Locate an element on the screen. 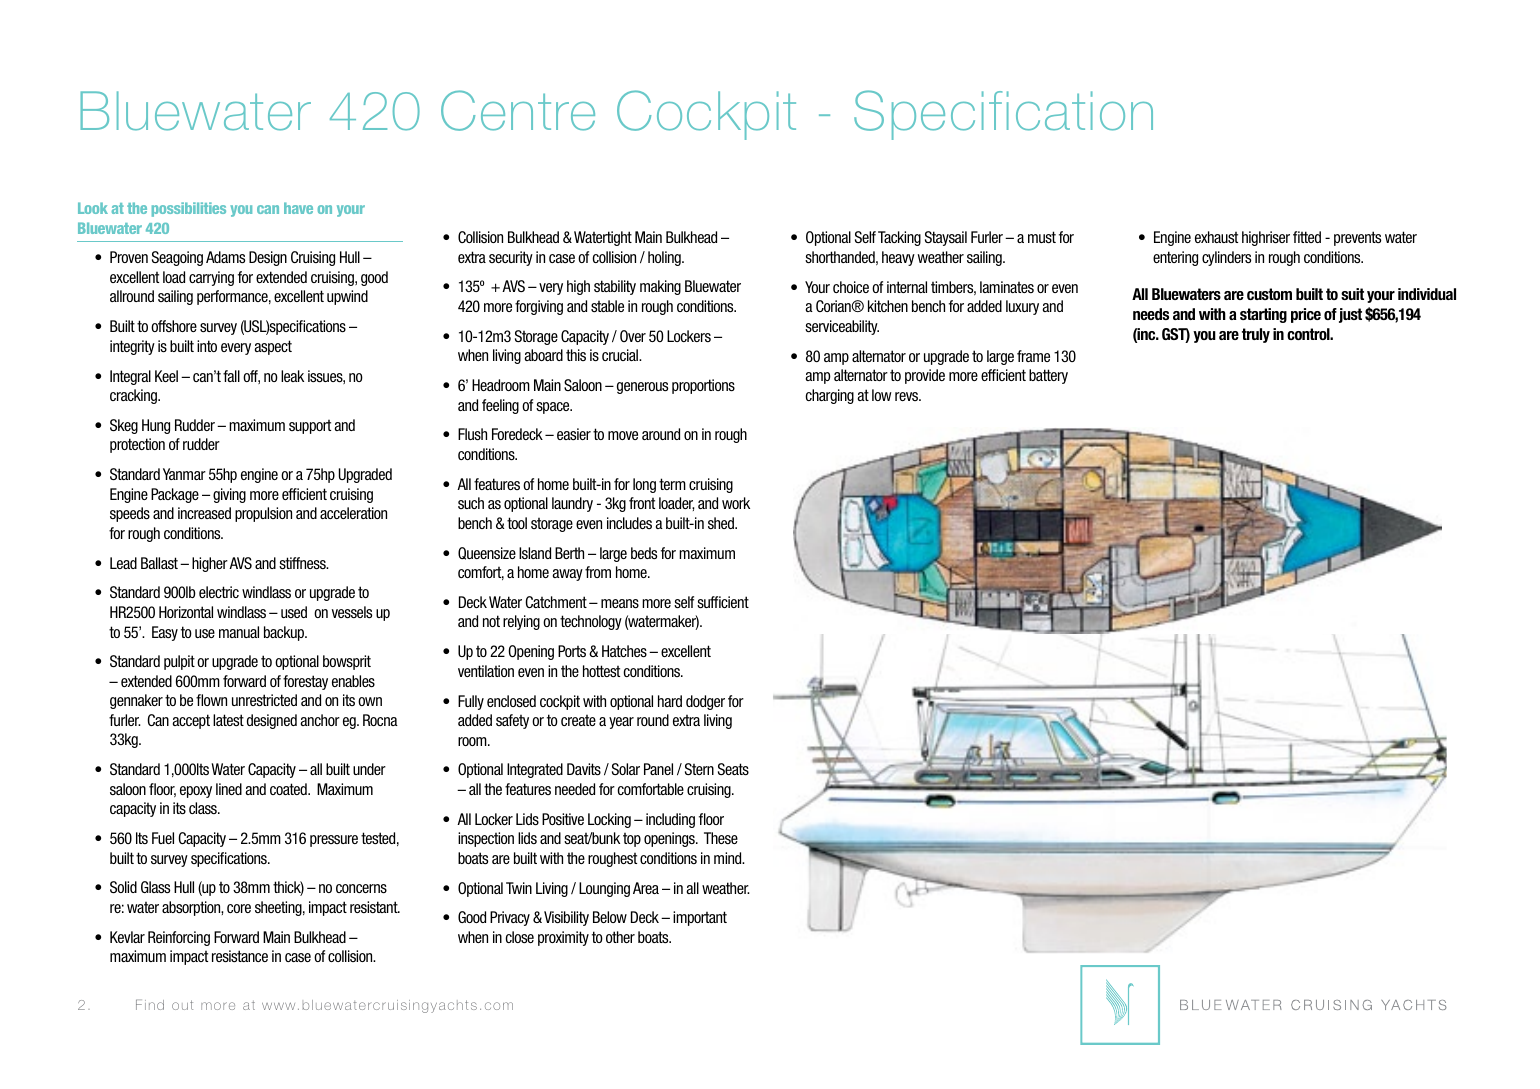 This screenshot has width=1540, height=1089. shed is located at coordinates (722, 523).
